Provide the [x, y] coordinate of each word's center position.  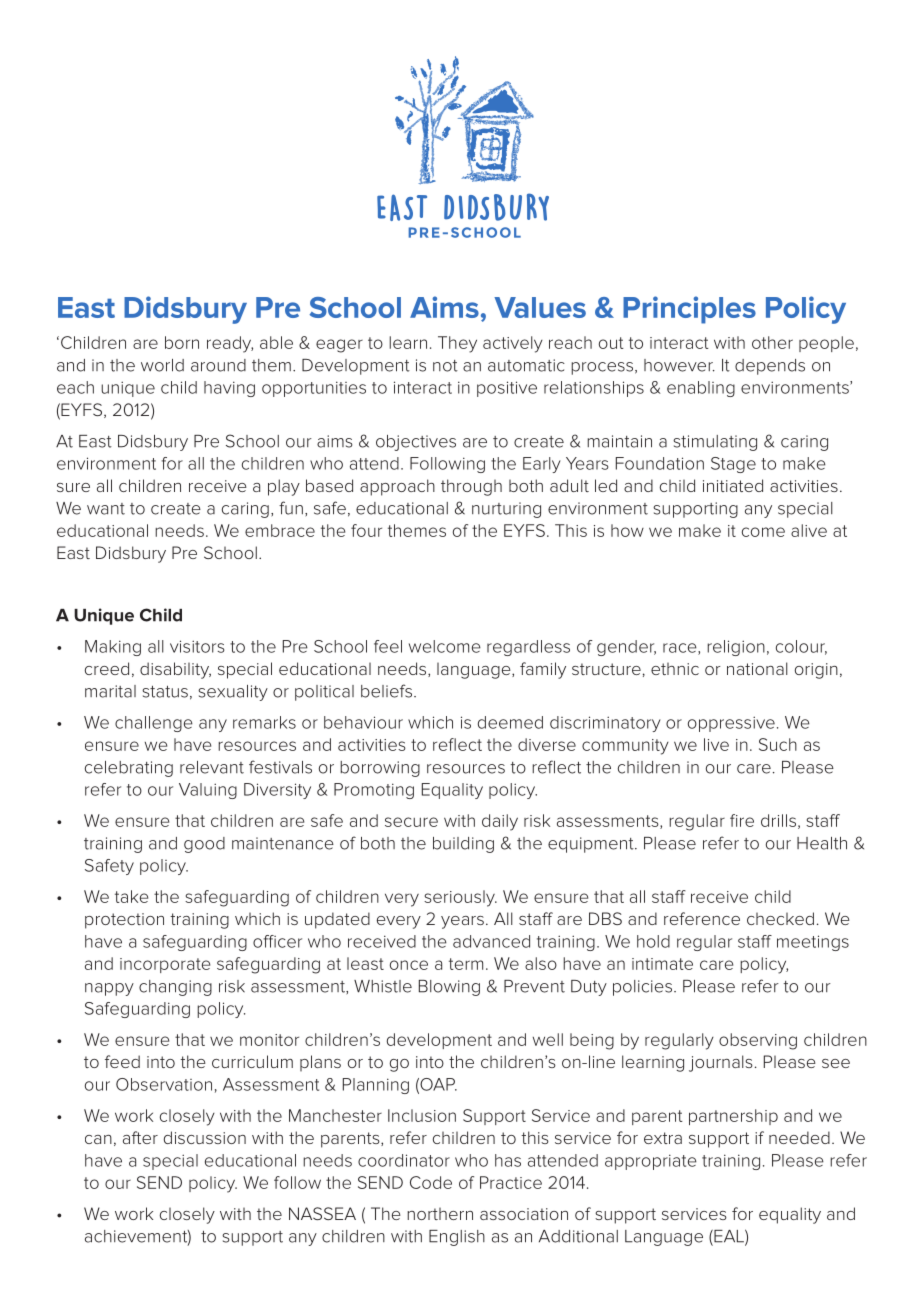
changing [175, 988]
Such [778, 744]
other [772, 342]
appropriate [651, 1162]
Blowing [449, 988]
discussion [205, 1137]
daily [500, 822]
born [182, 342]
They [457, 344]
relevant [212, 767]
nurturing [506, 510]
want [106, 509]
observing [758, 1041]
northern [440, 1214]
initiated [733, 485]
